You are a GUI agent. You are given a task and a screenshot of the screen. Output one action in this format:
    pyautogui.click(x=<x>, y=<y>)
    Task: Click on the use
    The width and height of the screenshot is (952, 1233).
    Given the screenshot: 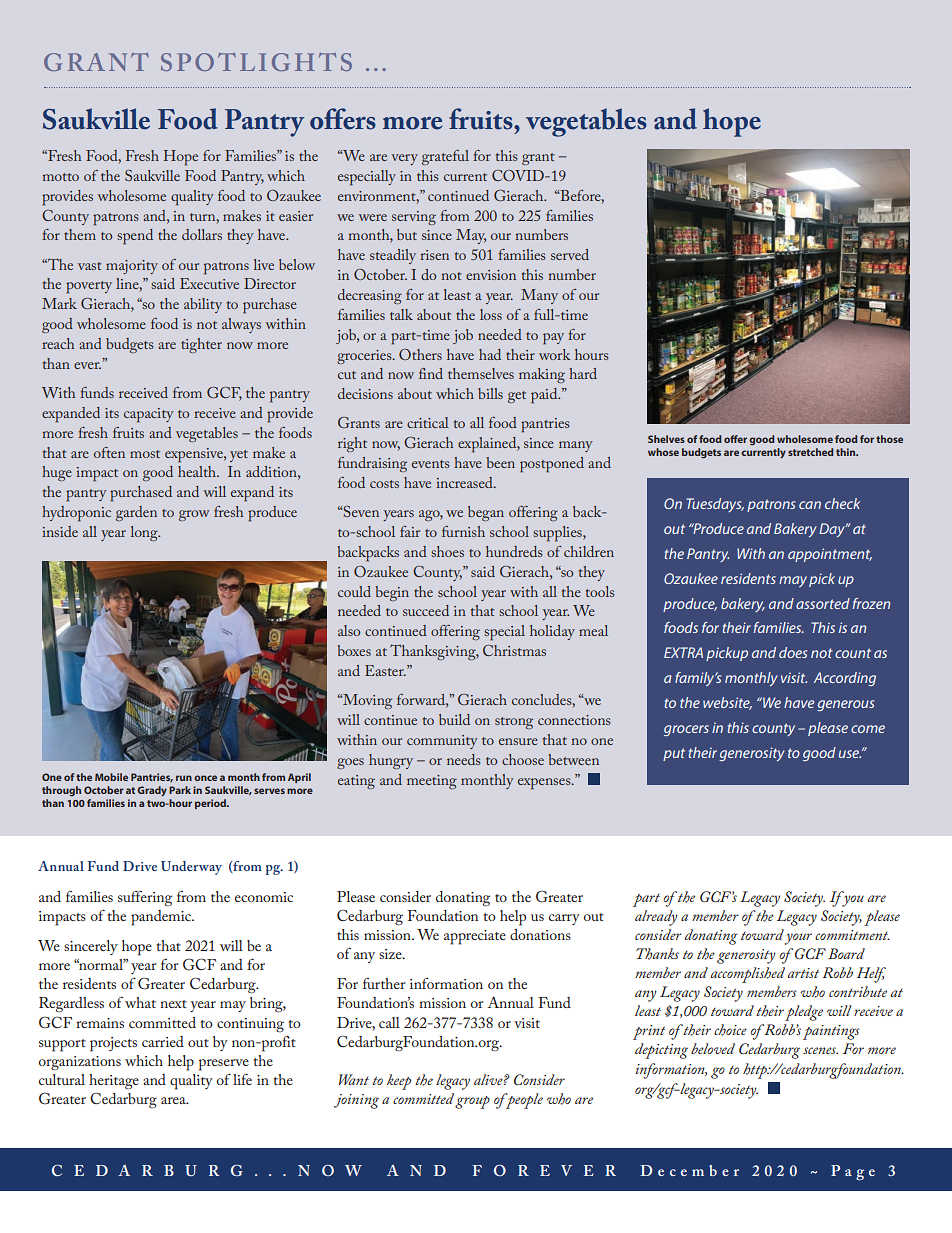 What is the action you would take?
    pyautogui.click(x=850, y=754)
